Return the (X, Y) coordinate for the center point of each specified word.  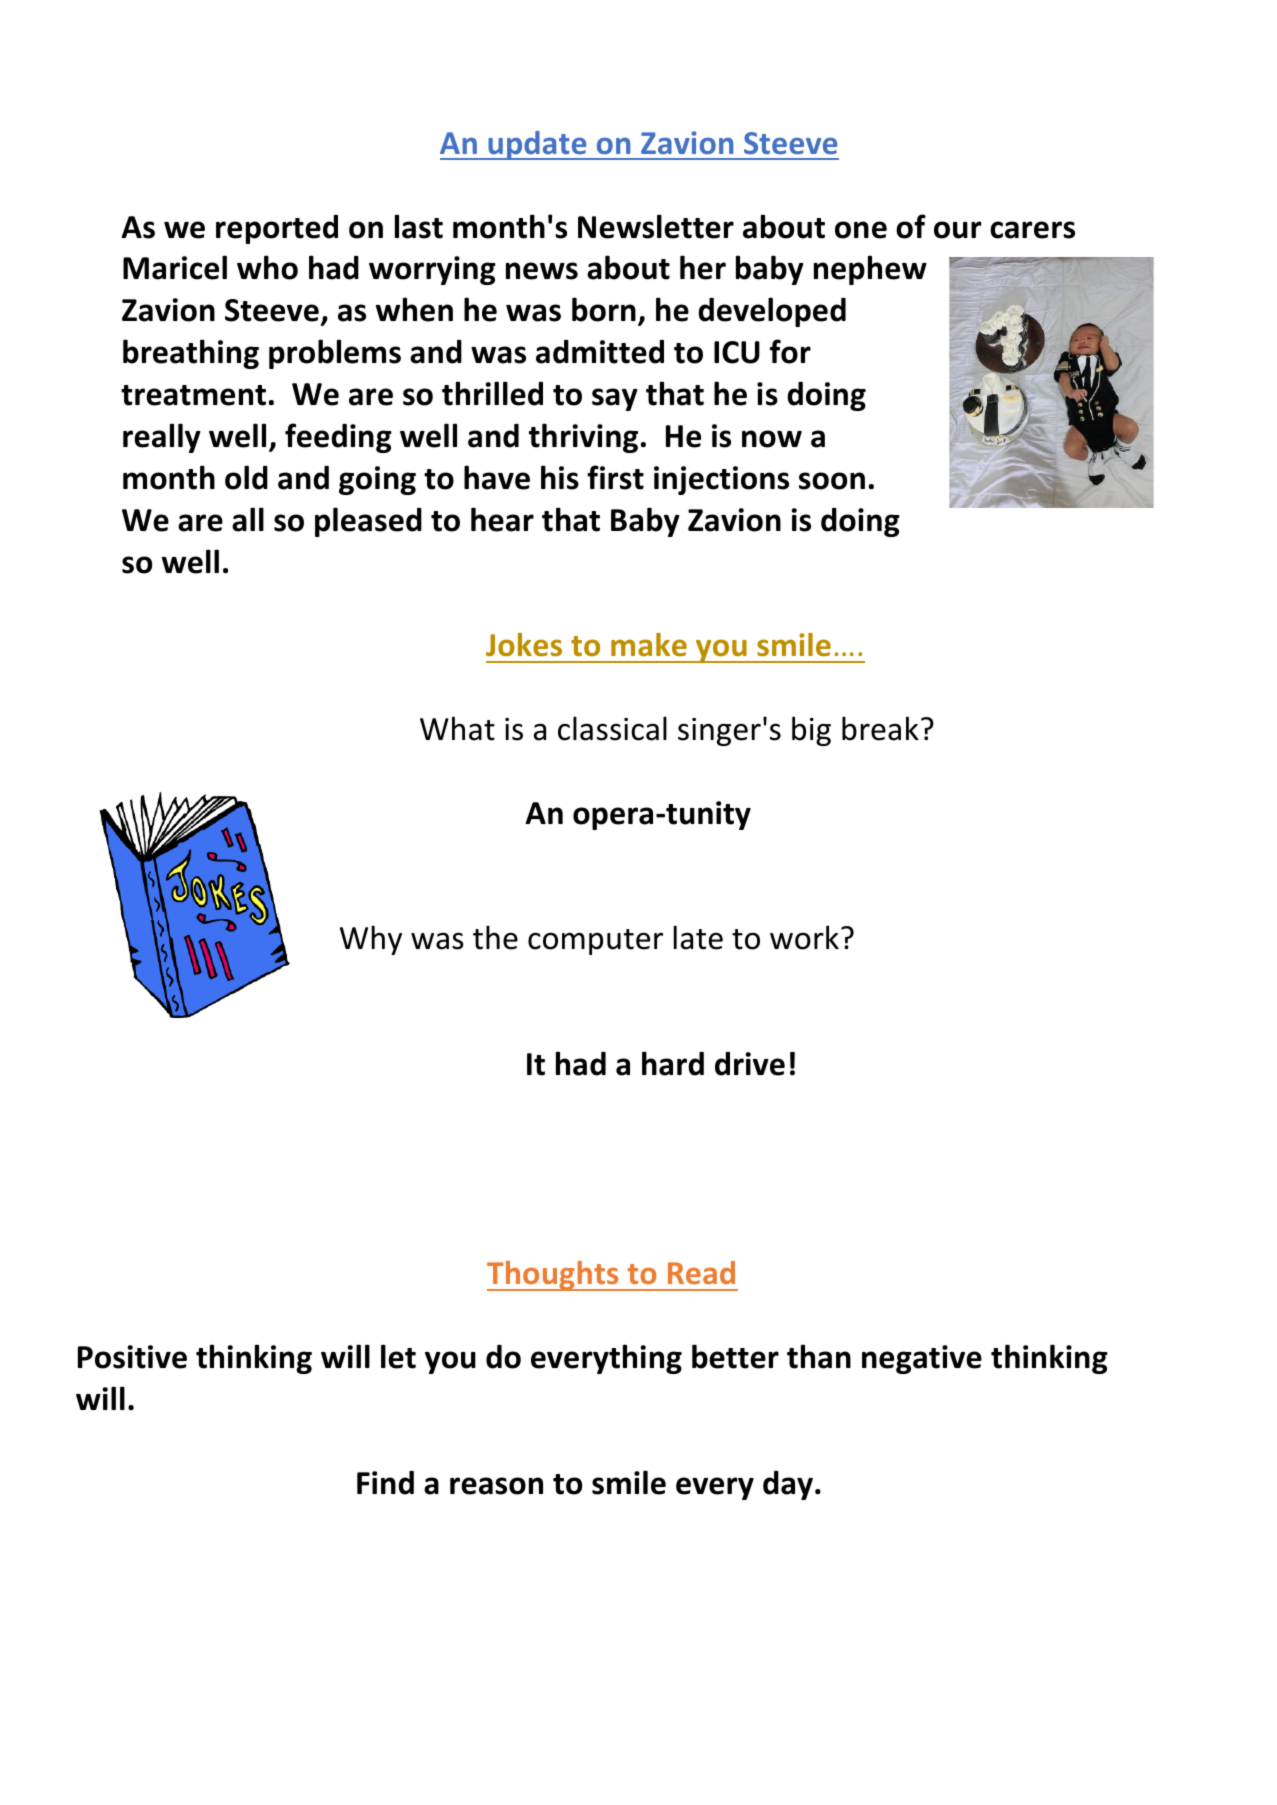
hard (673, 1063)
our (957, 230)
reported (277, 229)
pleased (368, 522)
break (880, 728)
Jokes (524, 645)
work (804, 937)
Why (371, 940)
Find (385, 1483)
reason (496, 1486)
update (537, 145)
